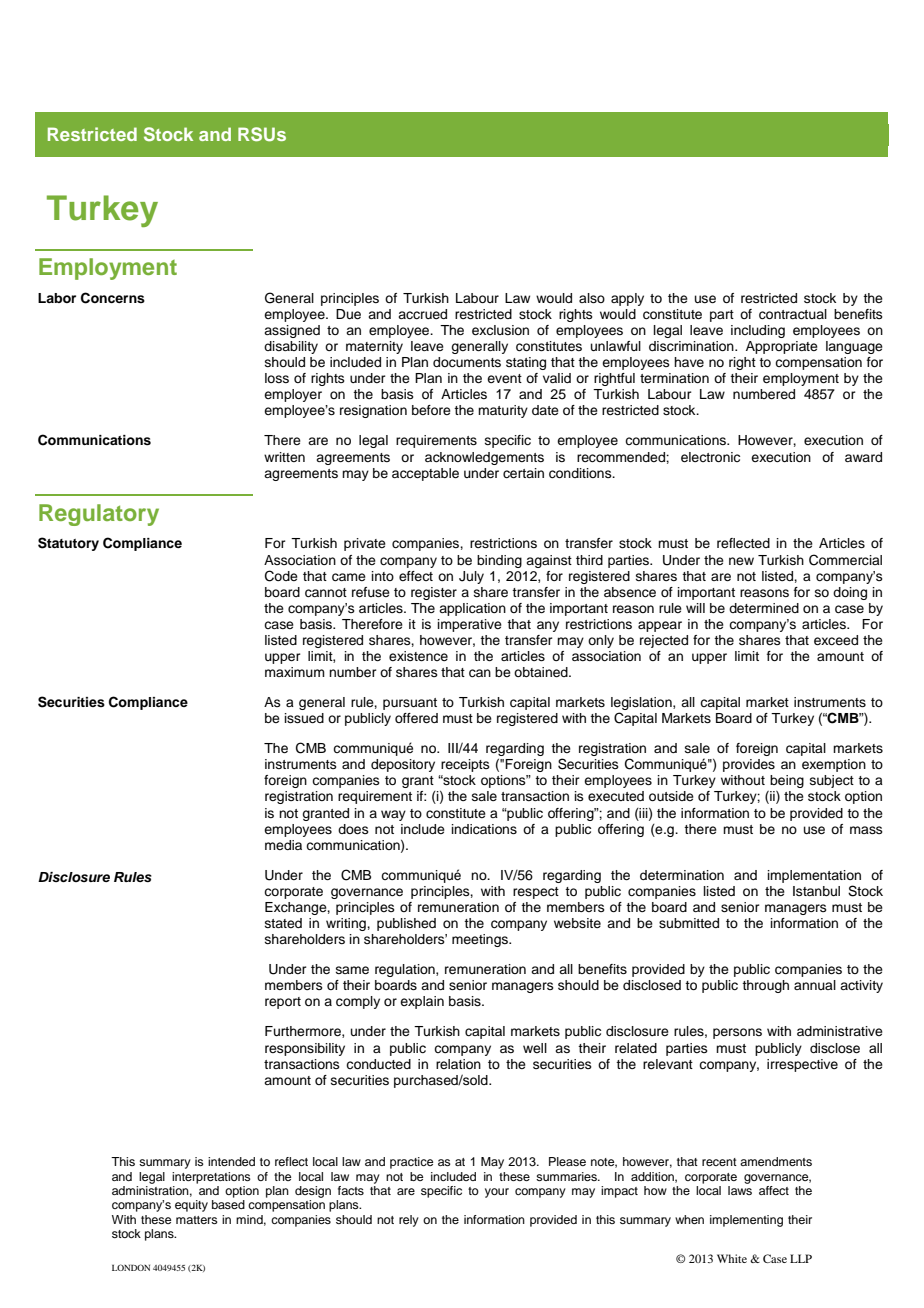 The height and width of the screenshot is (1308, 924). Describe the element at coordinates (283, 1003) in the screenshot. I see `report` at that location.
